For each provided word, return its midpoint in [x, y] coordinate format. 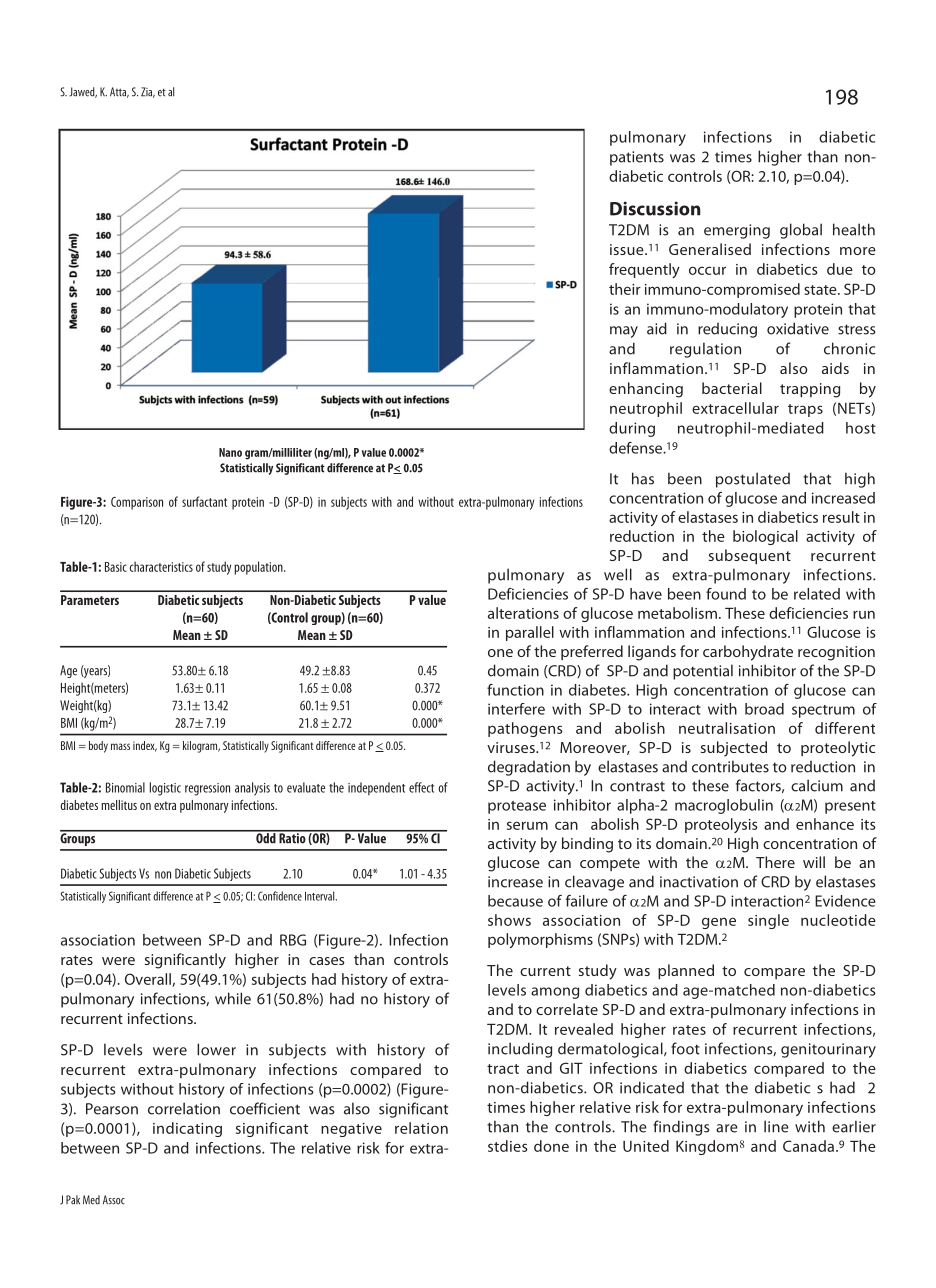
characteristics [161, 566]
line [776, 1126]
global [801, 231]
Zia [148, 92]
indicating [187, 1129]
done [551, 1146]
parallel [530, 633]
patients [637, 158]
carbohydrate [748, 653]
